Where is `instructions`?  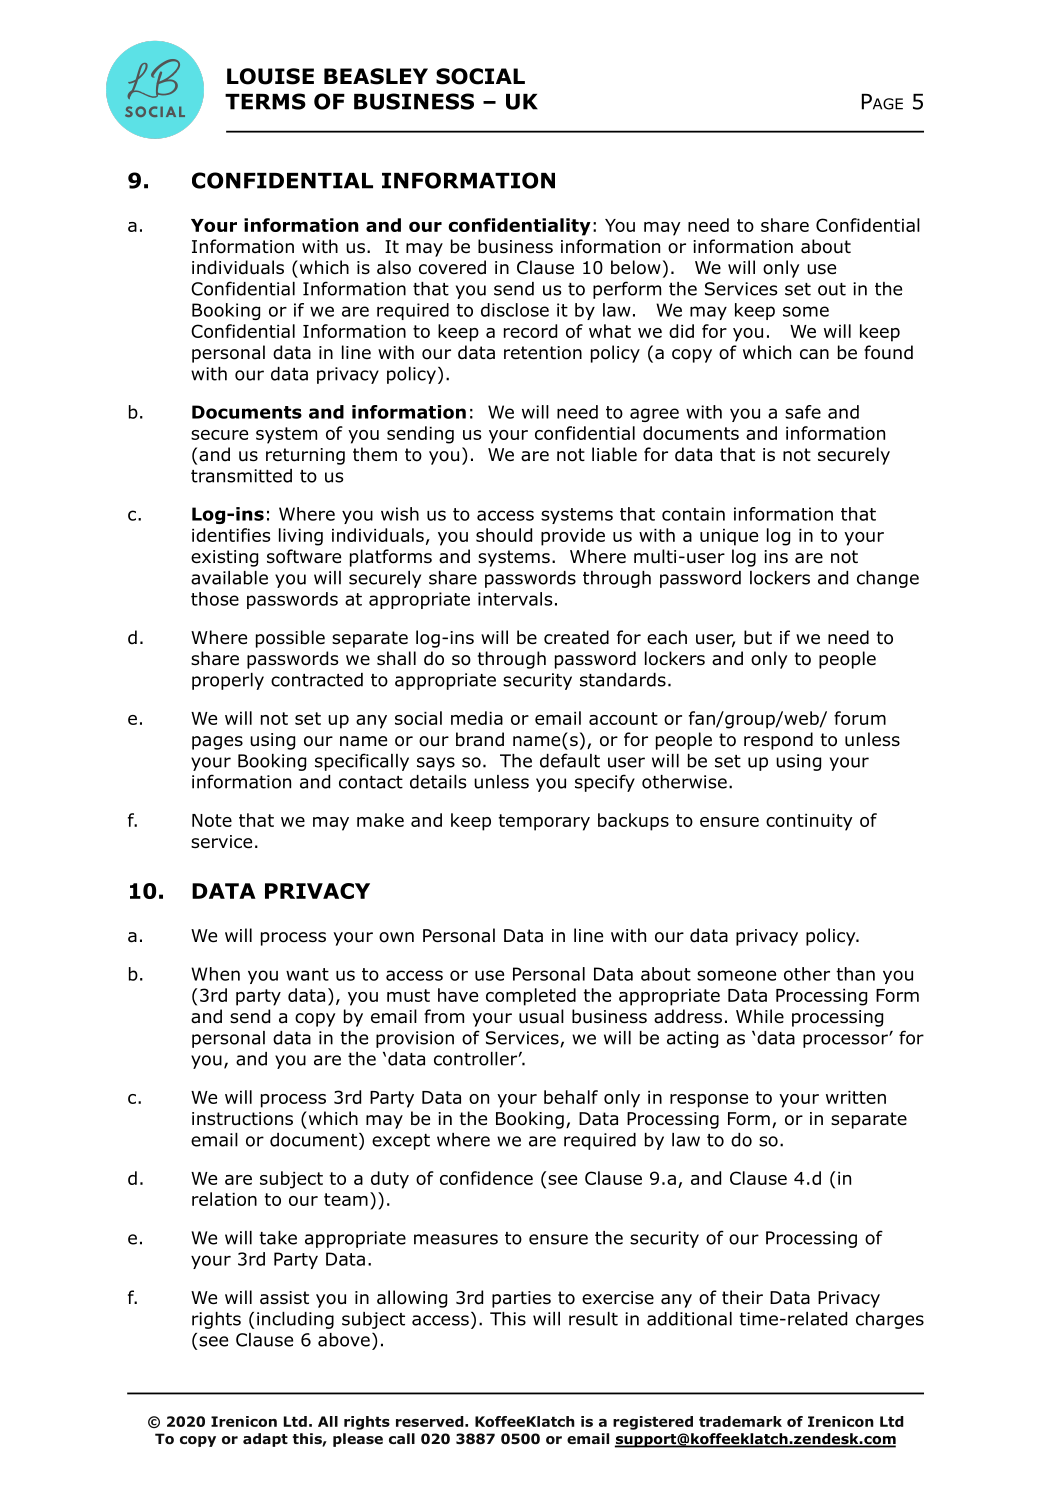 instructions is located at coordinates (242, 1119).
